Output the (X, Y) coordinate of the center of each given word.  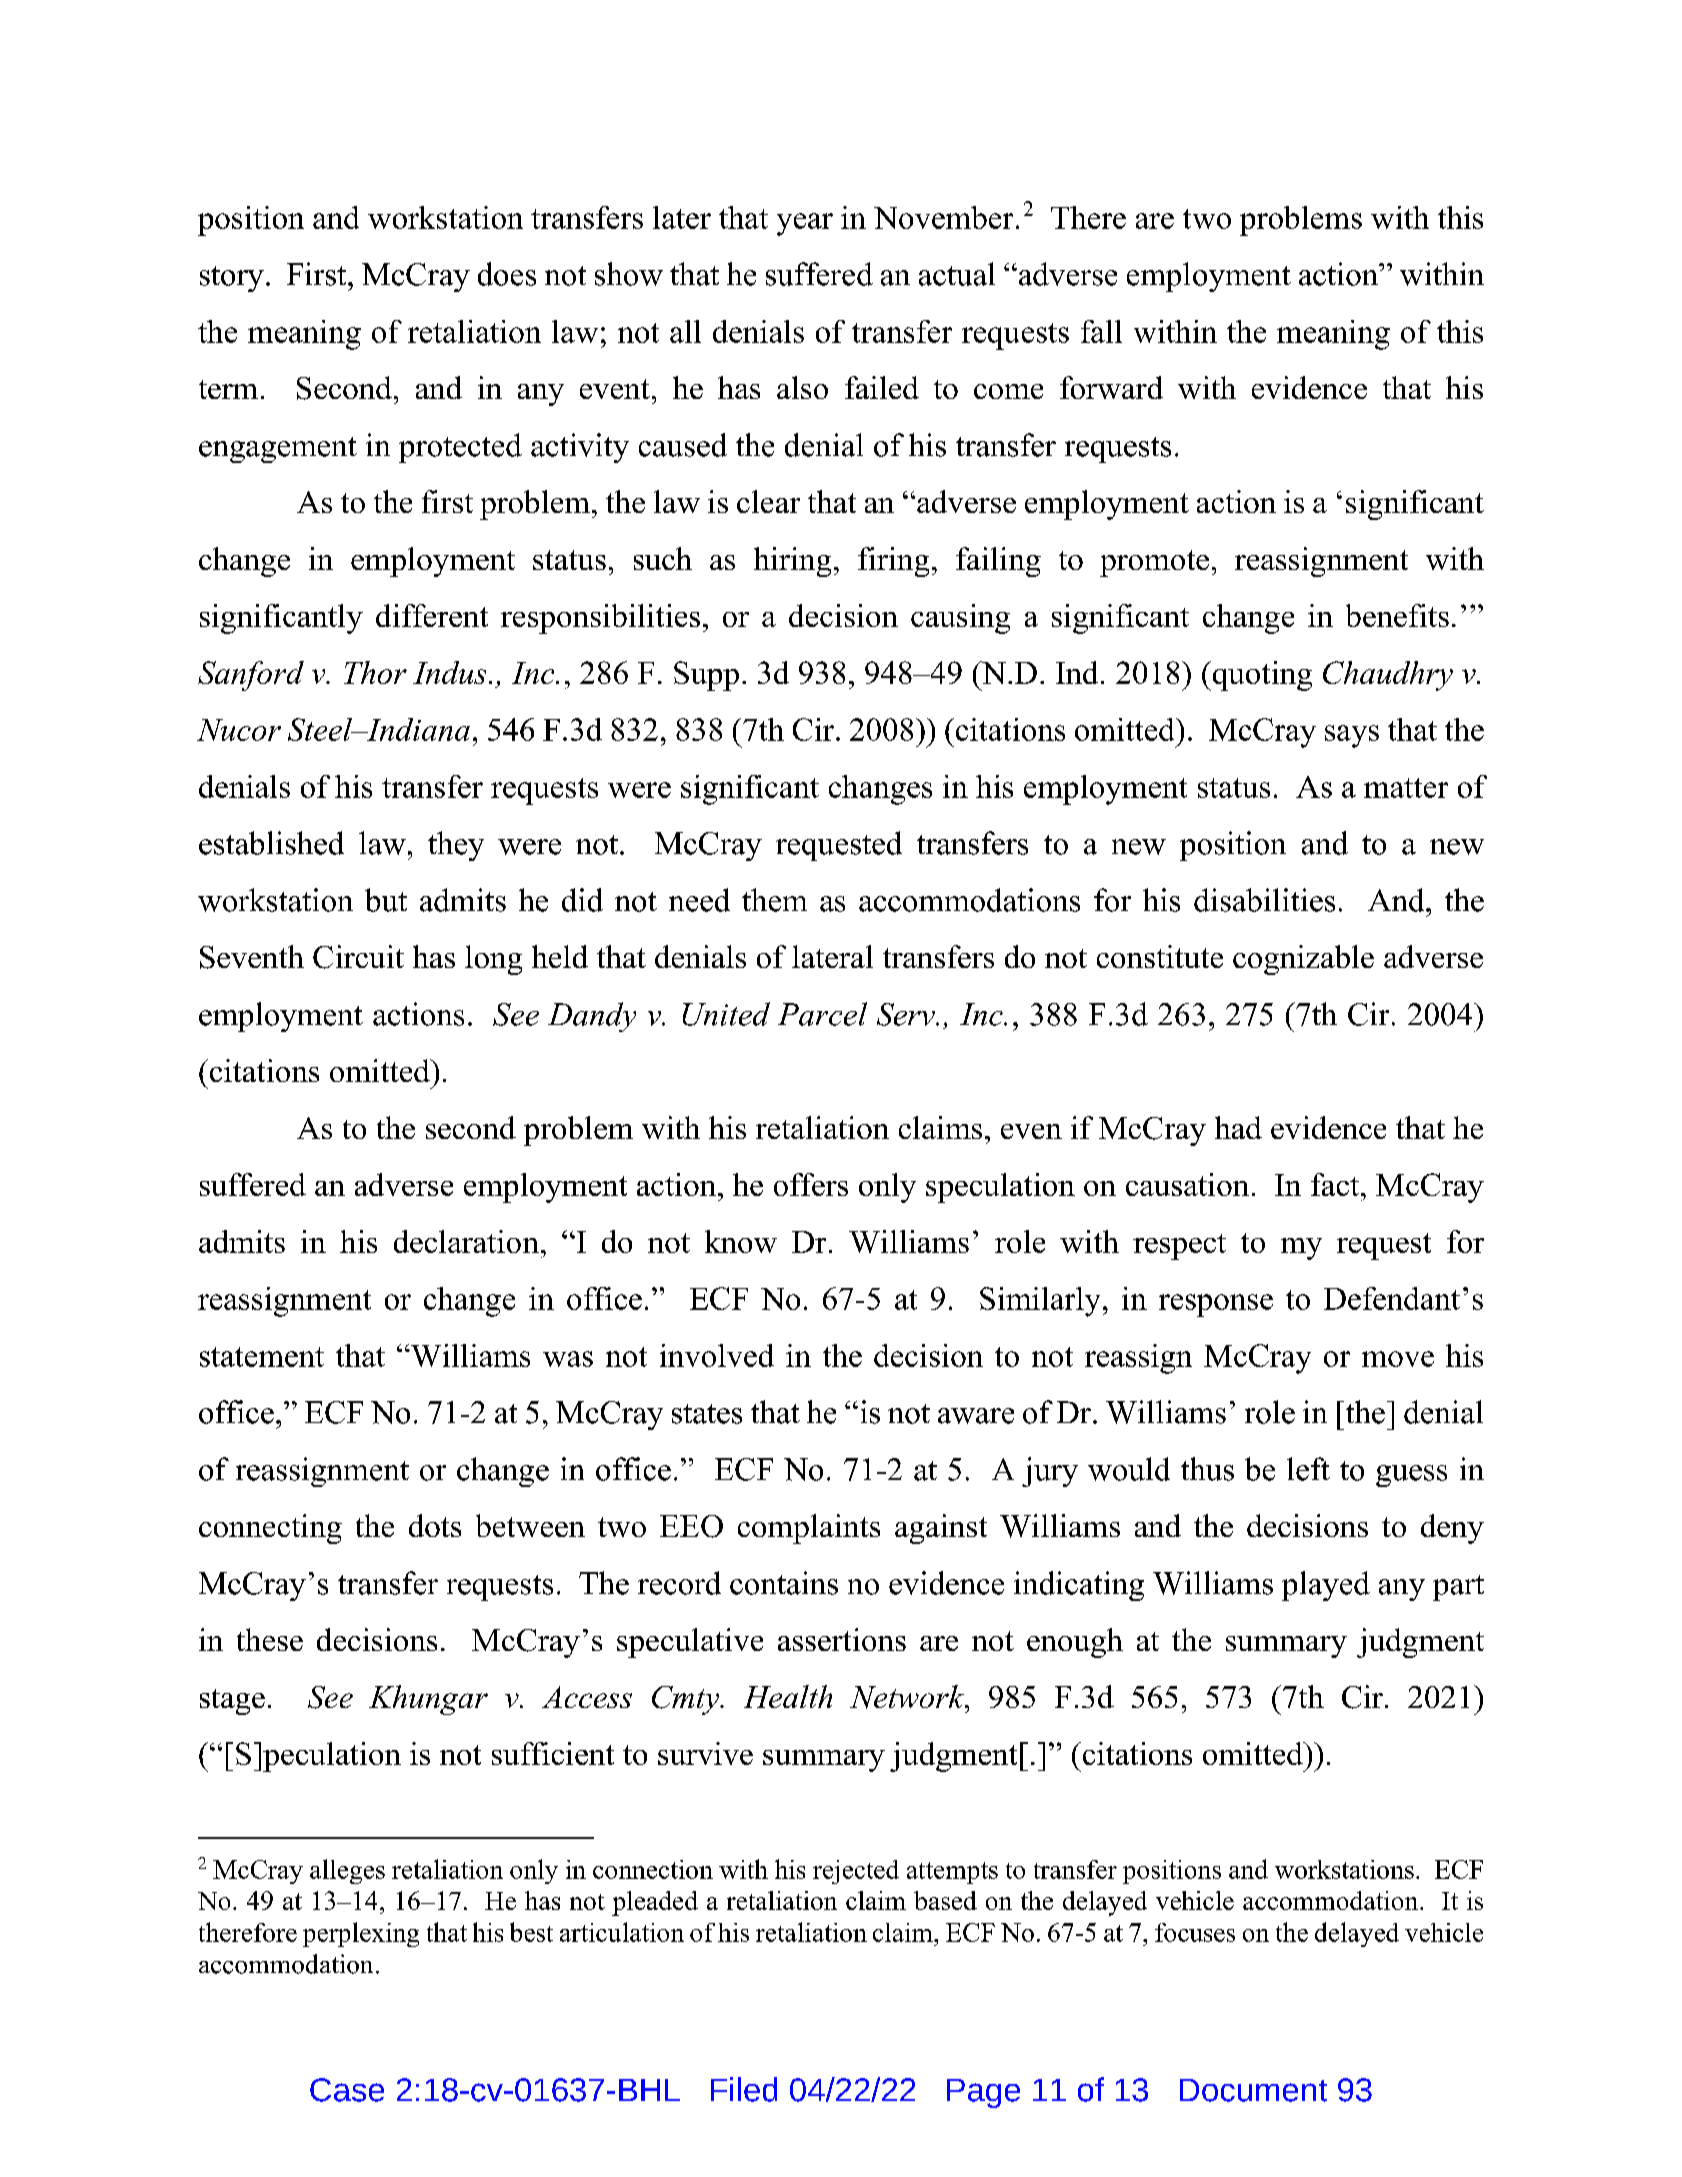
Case (347, 2090)
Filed (744, 2089)
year (805, 224)
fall (1101, 331)
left (1308, 1469)
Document (1253, 2090)
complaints (809, 1529)
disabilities (1264, 900)
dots (435, 1525)
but (386, 900)
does (507, 274)
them (774, 900)
